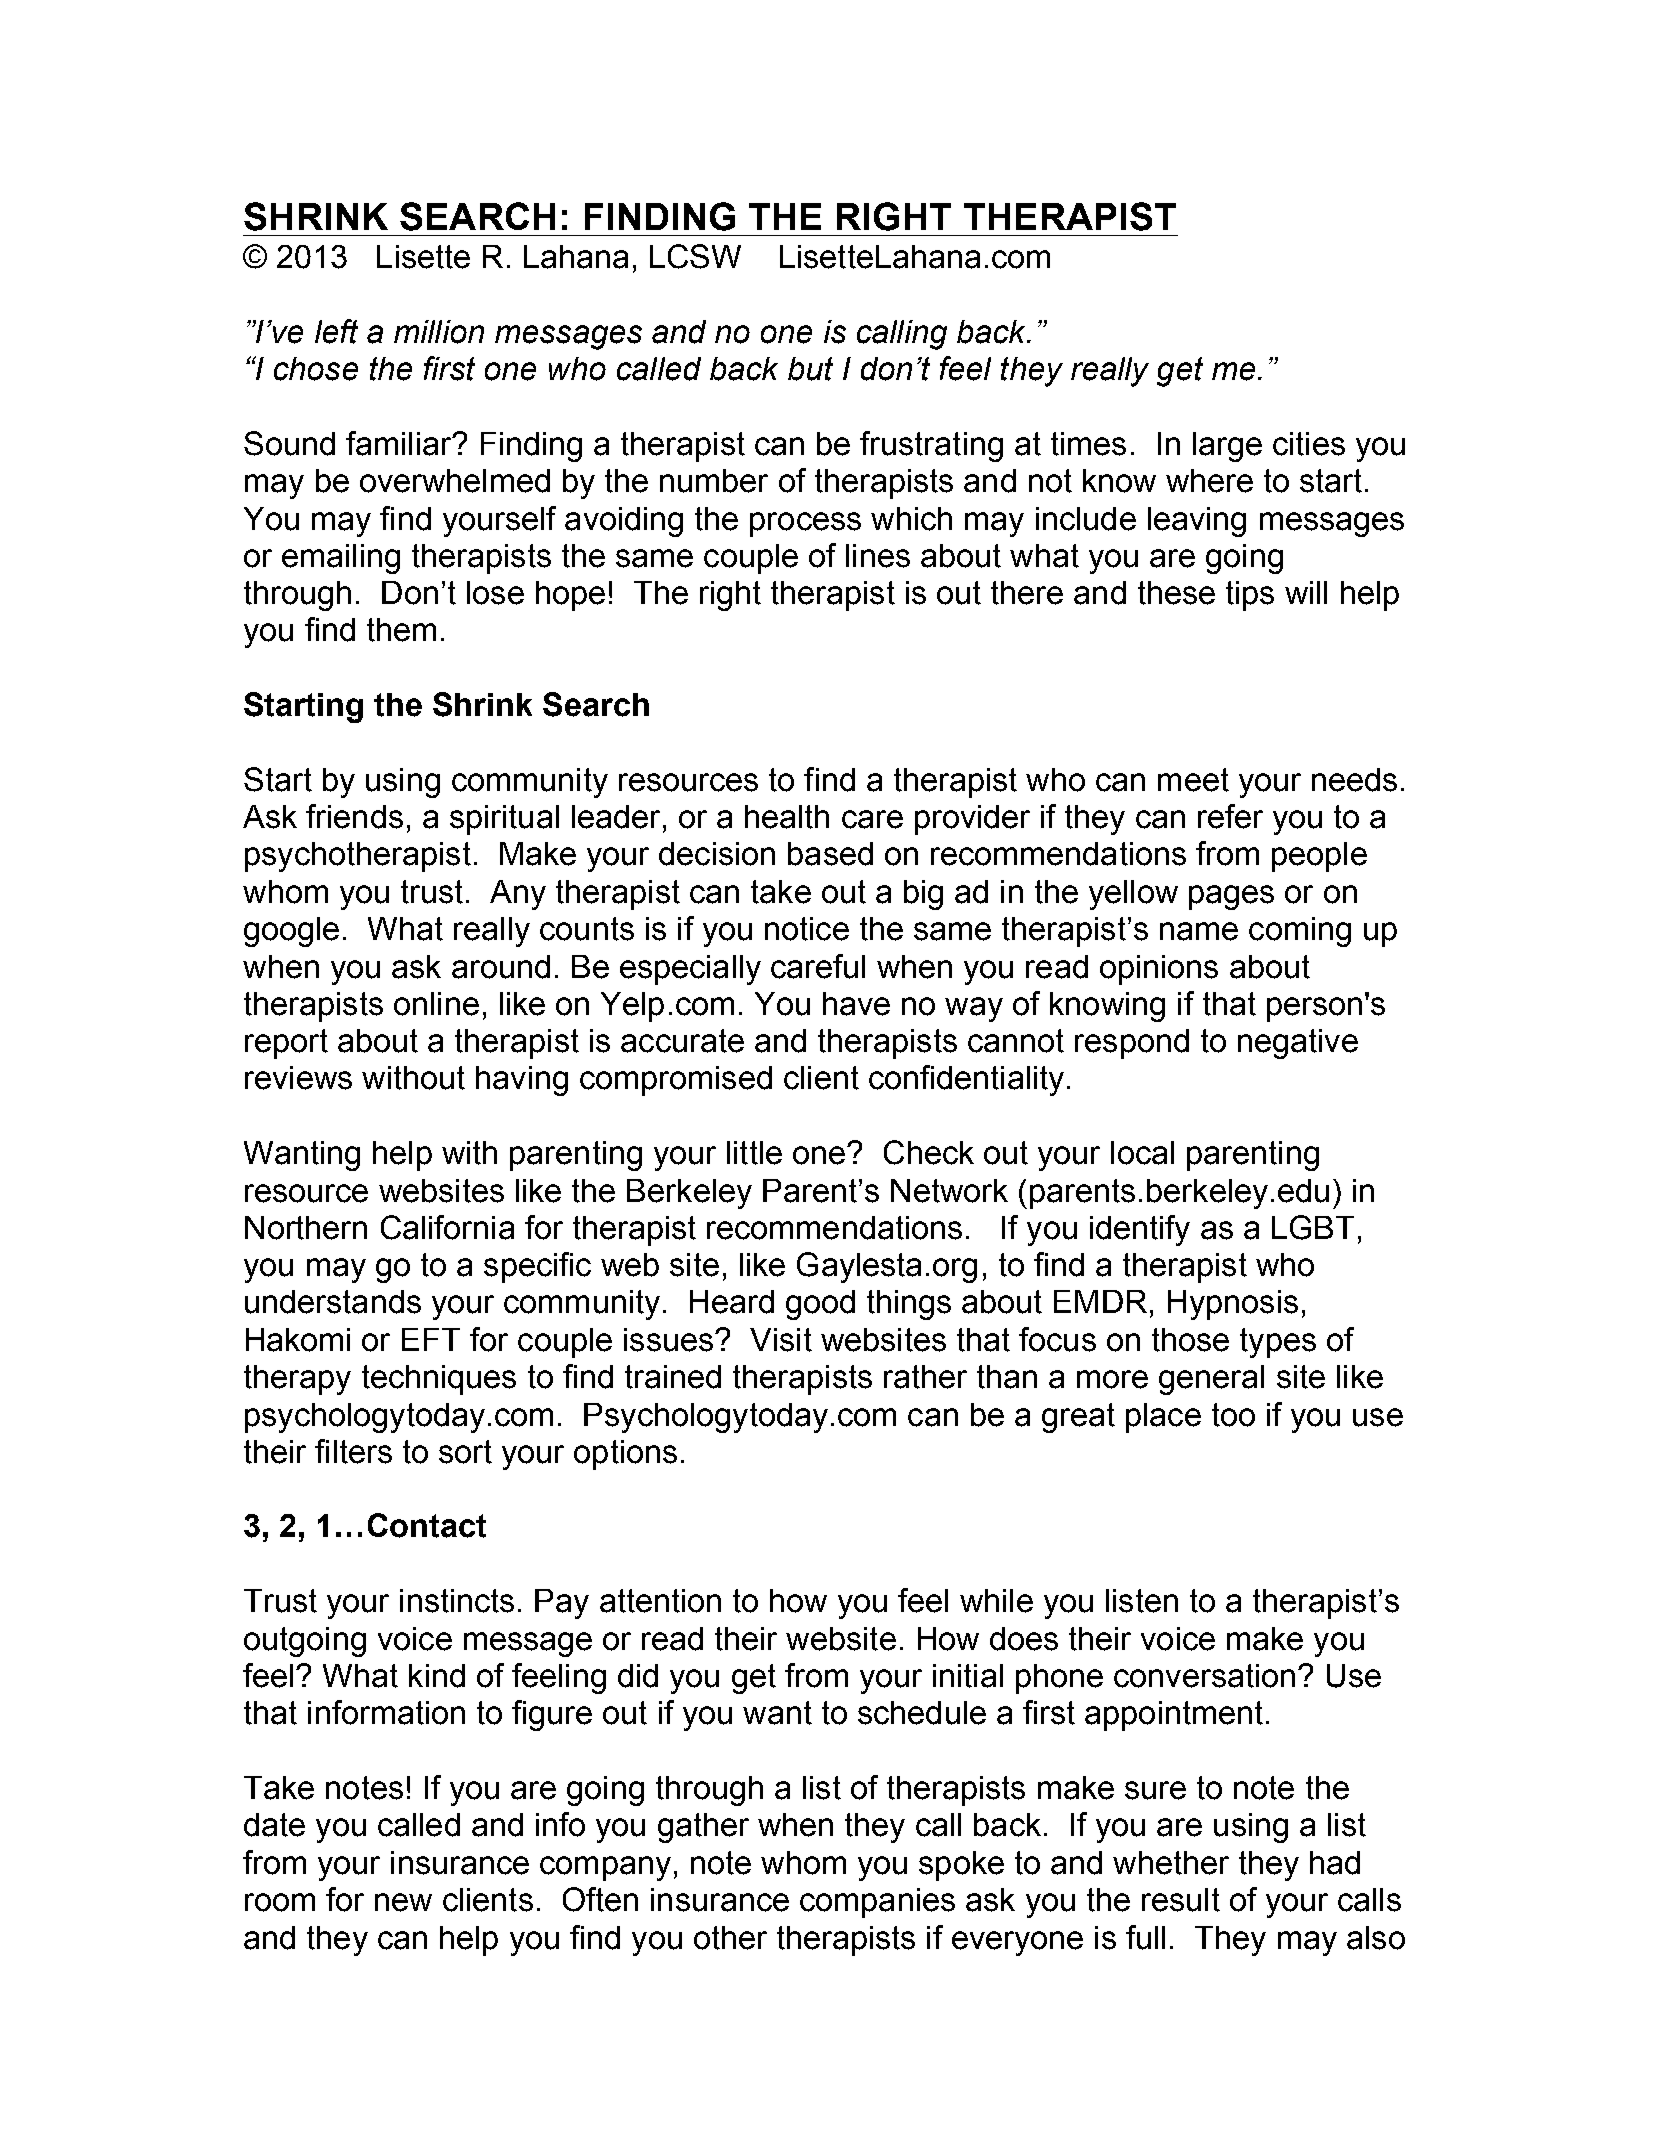  I want to click on million, so click(439, 332).
